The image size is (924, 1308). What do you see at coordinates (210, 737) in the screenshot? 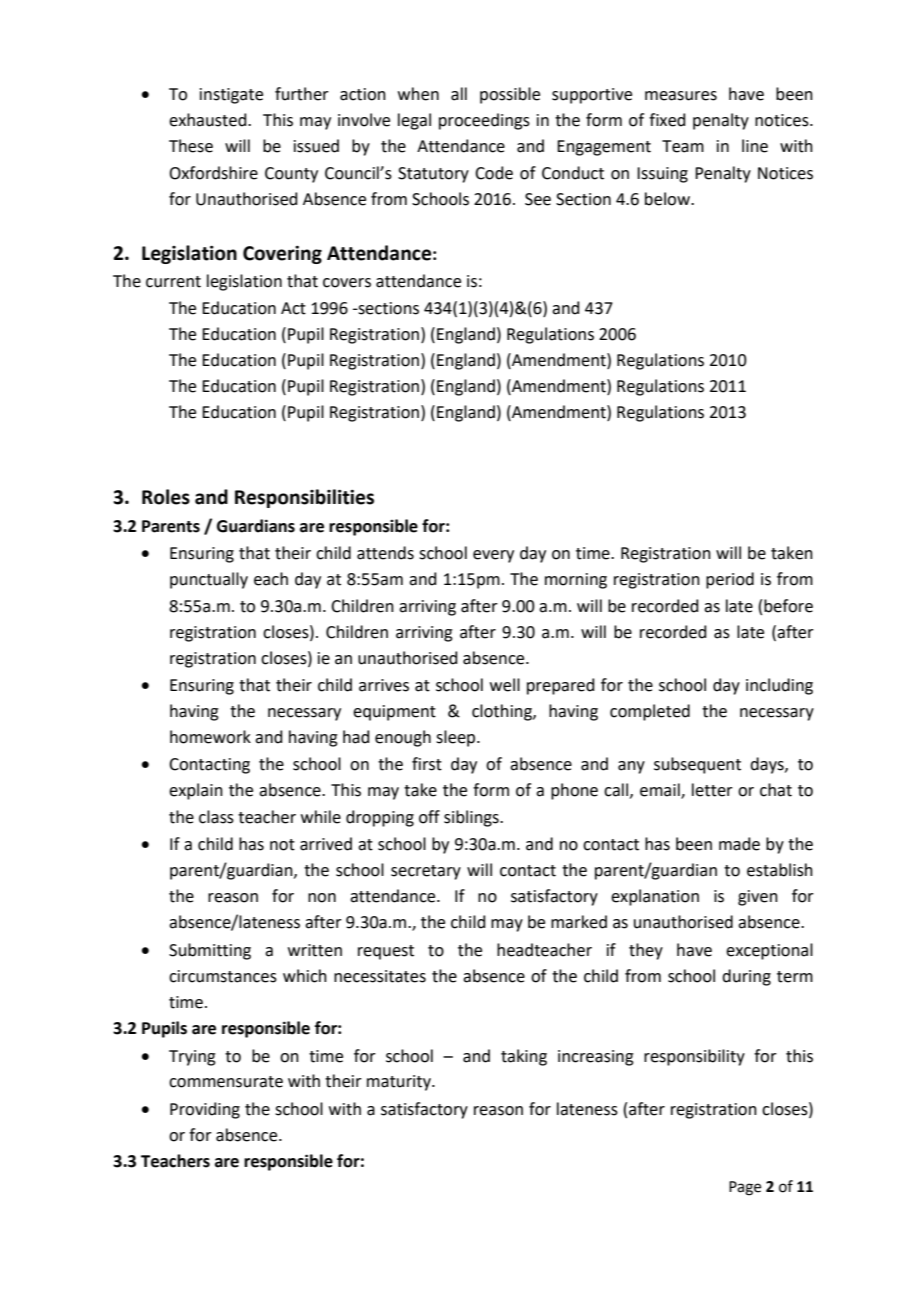
I see `homework` at bounding box center [210, 737].
